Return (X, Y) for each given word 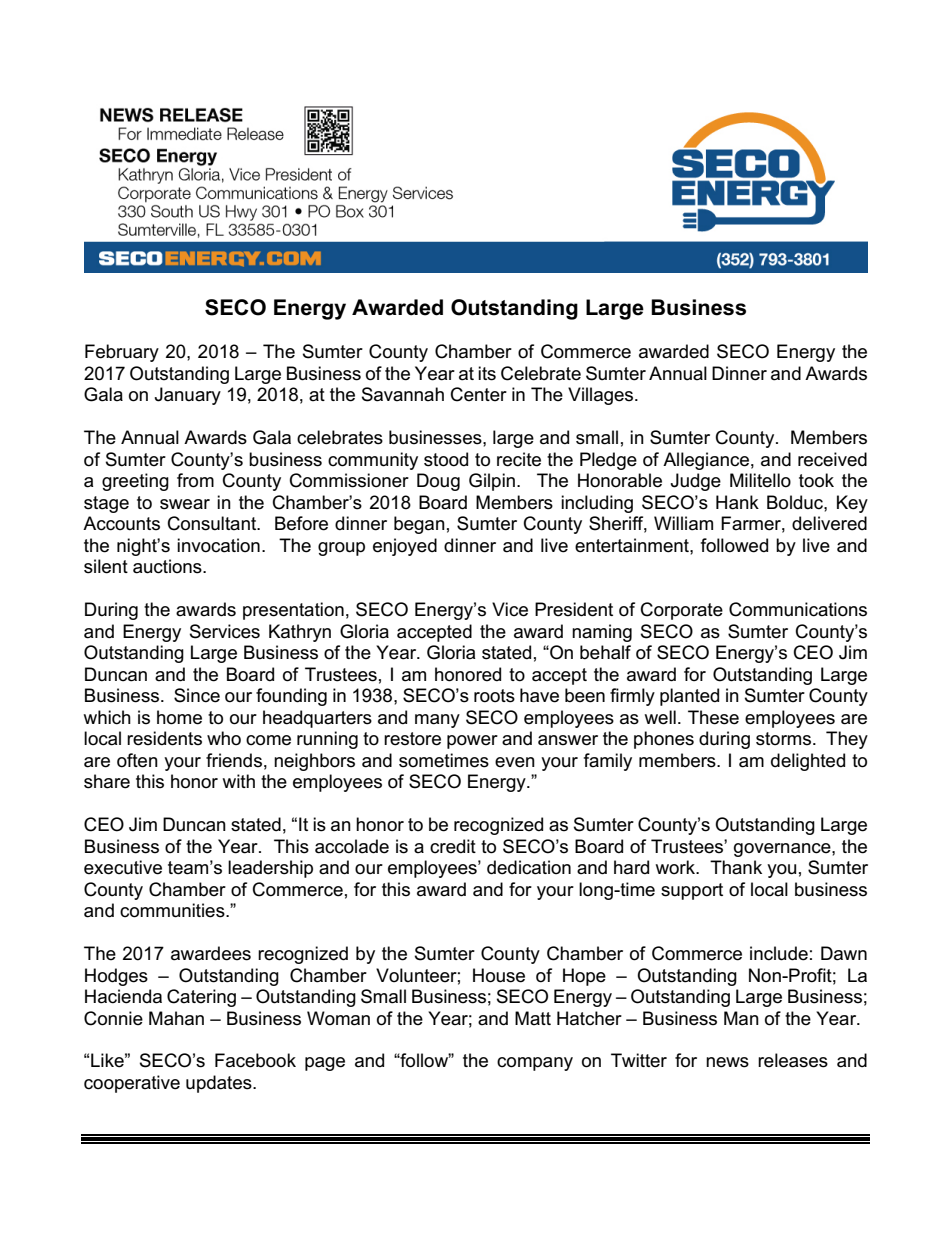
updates (220, 1084)
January (188, 396)
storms (785, 739)
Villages (602, 396)
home (179, 717)
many (437, 721)
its (487, 373)
